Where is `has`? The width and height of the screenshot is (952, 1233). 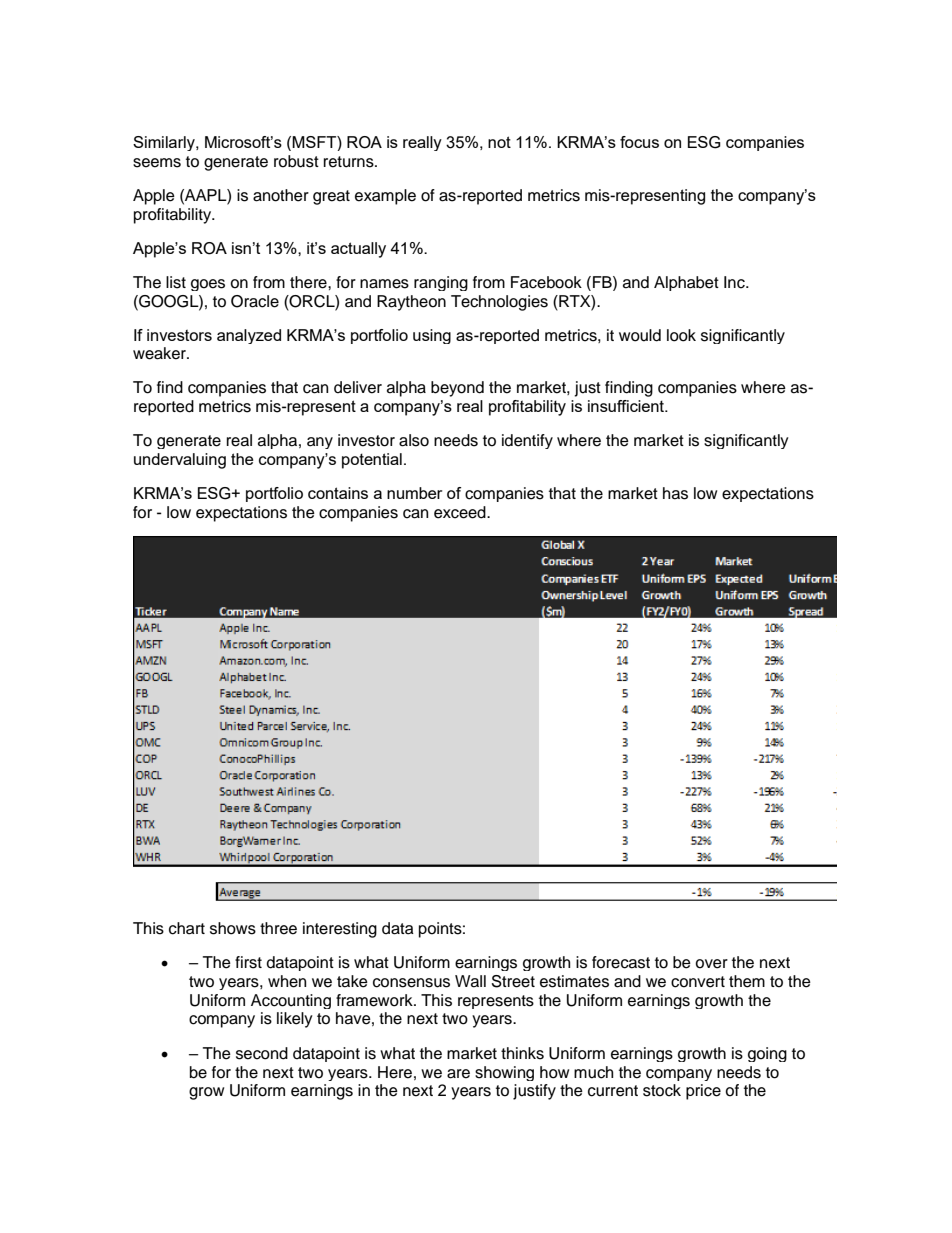 has is located at coordinates (675, 493).
